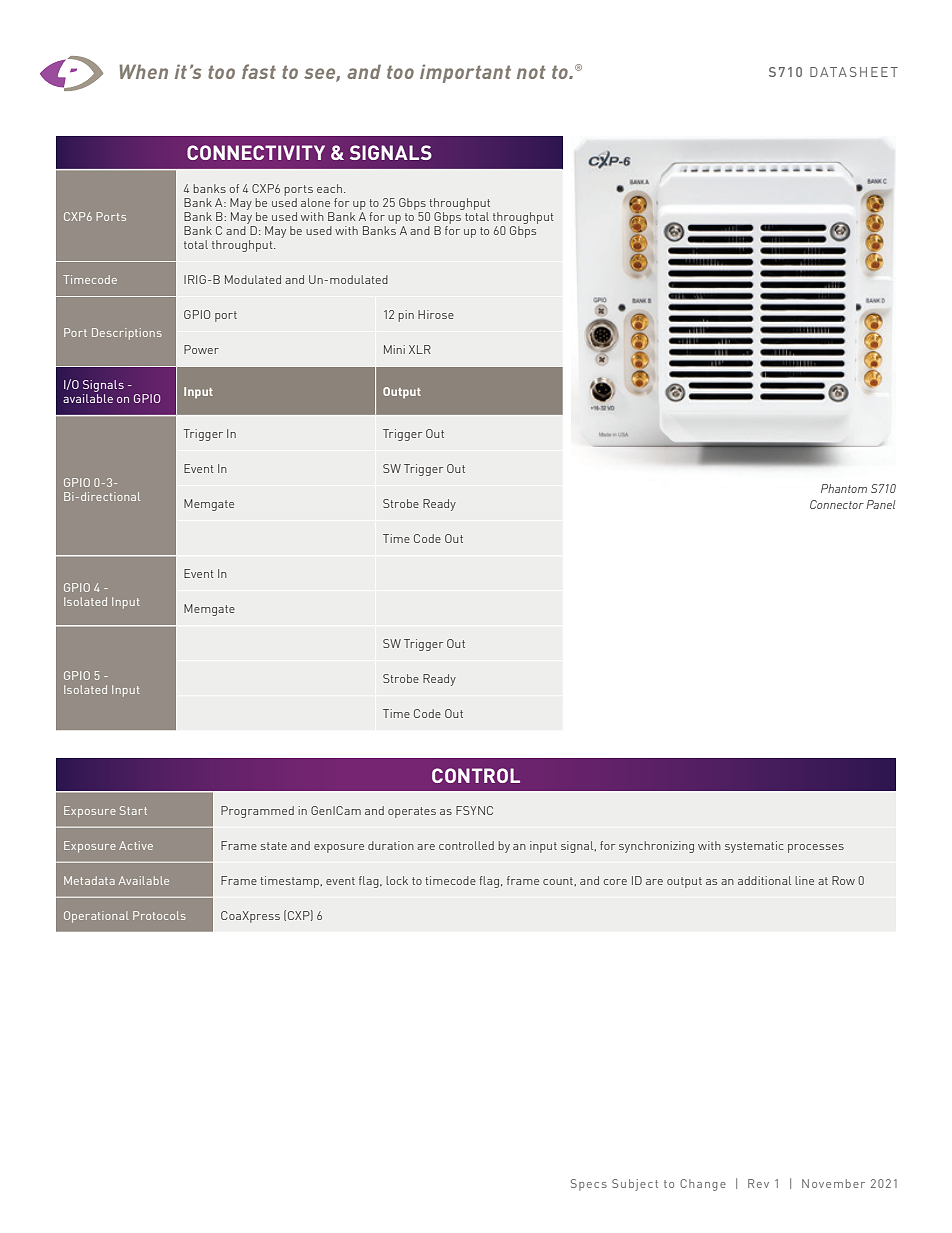 Image resolution: width=952 pixels, height=1233 pixels. What do you see at coordinates (329, 188) in the page?
I see `each` at bounding box center [329, 188].
